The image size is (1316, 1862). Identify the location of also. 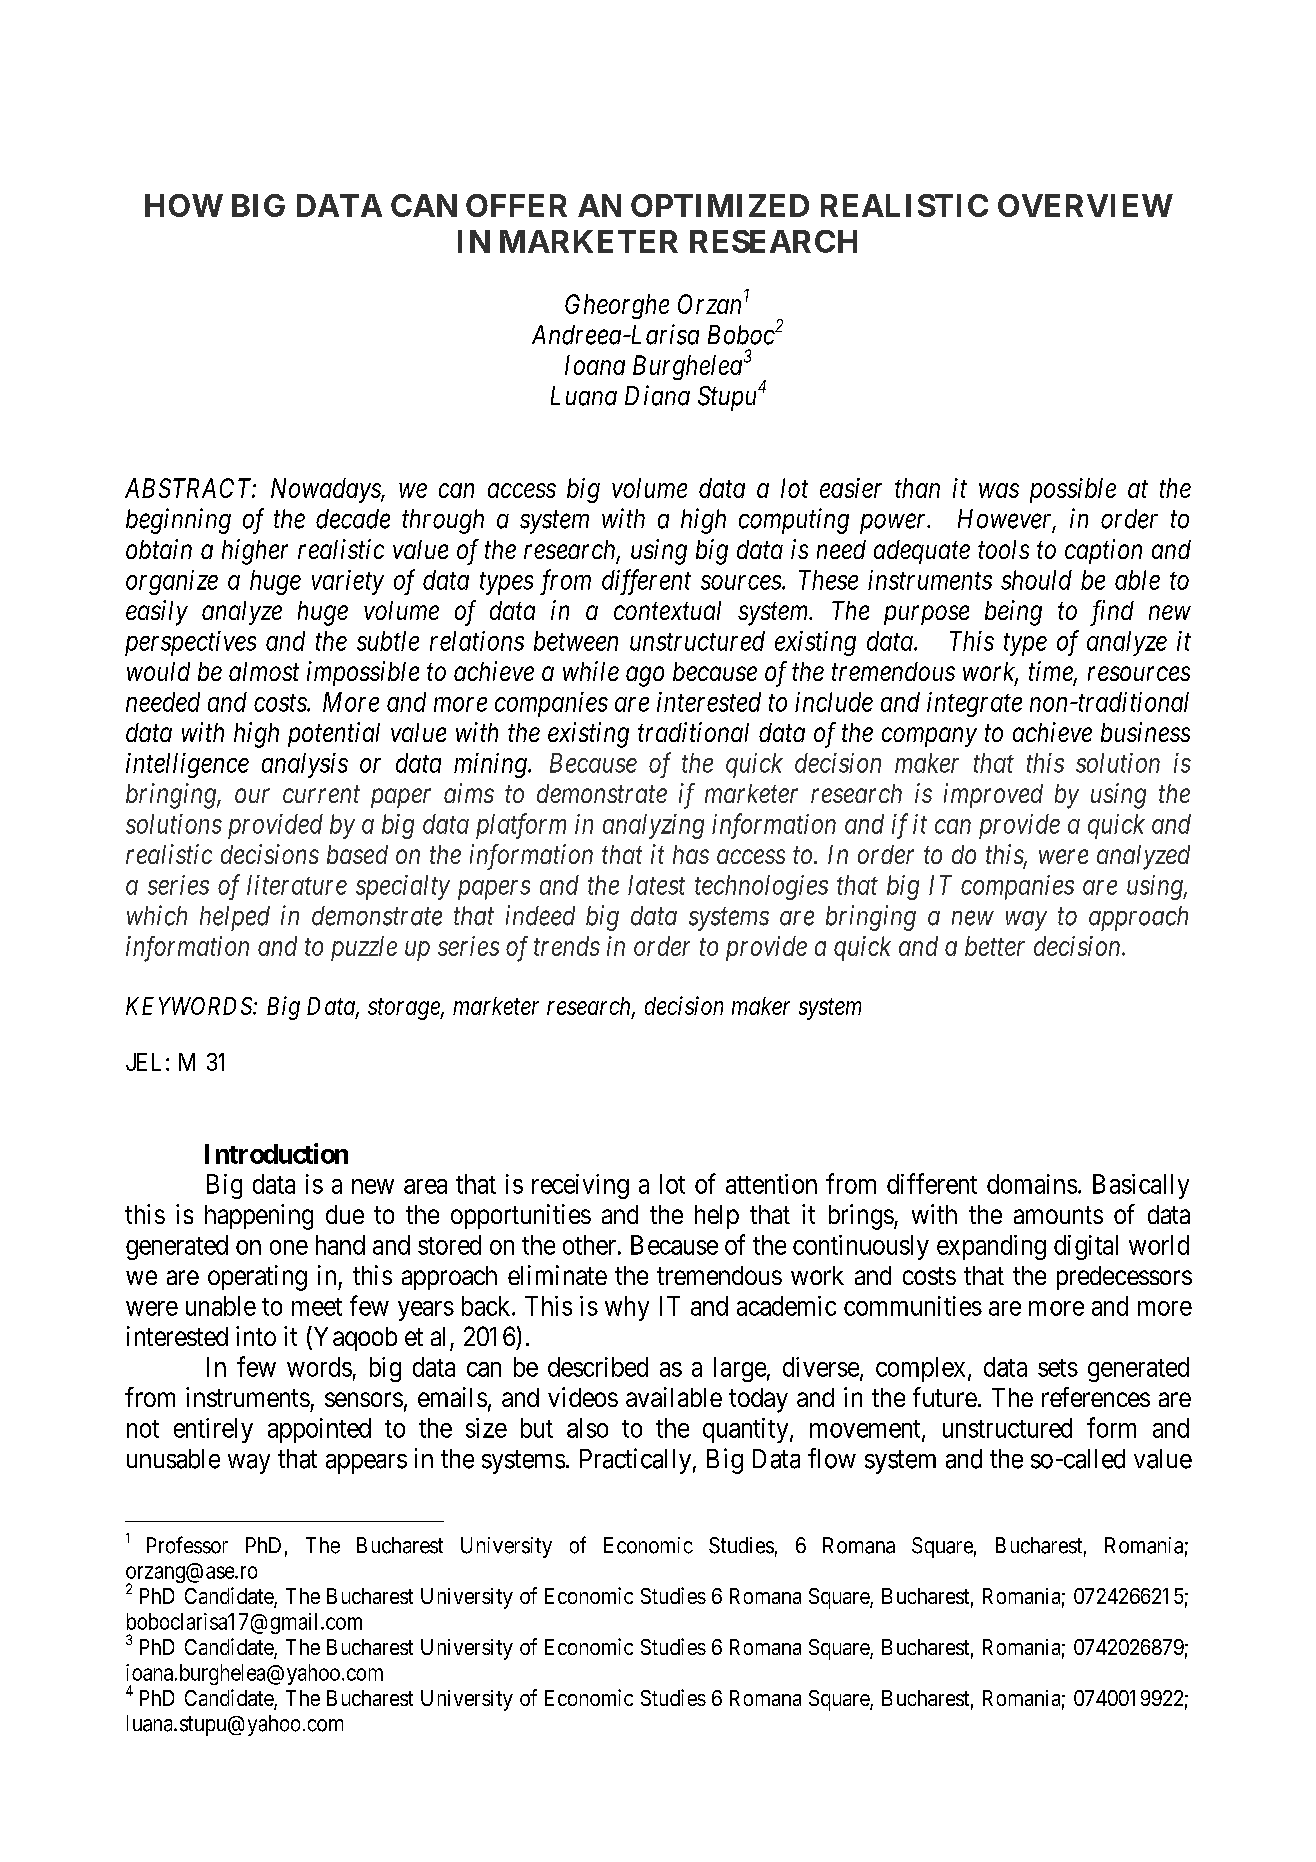
(587, 1428).
